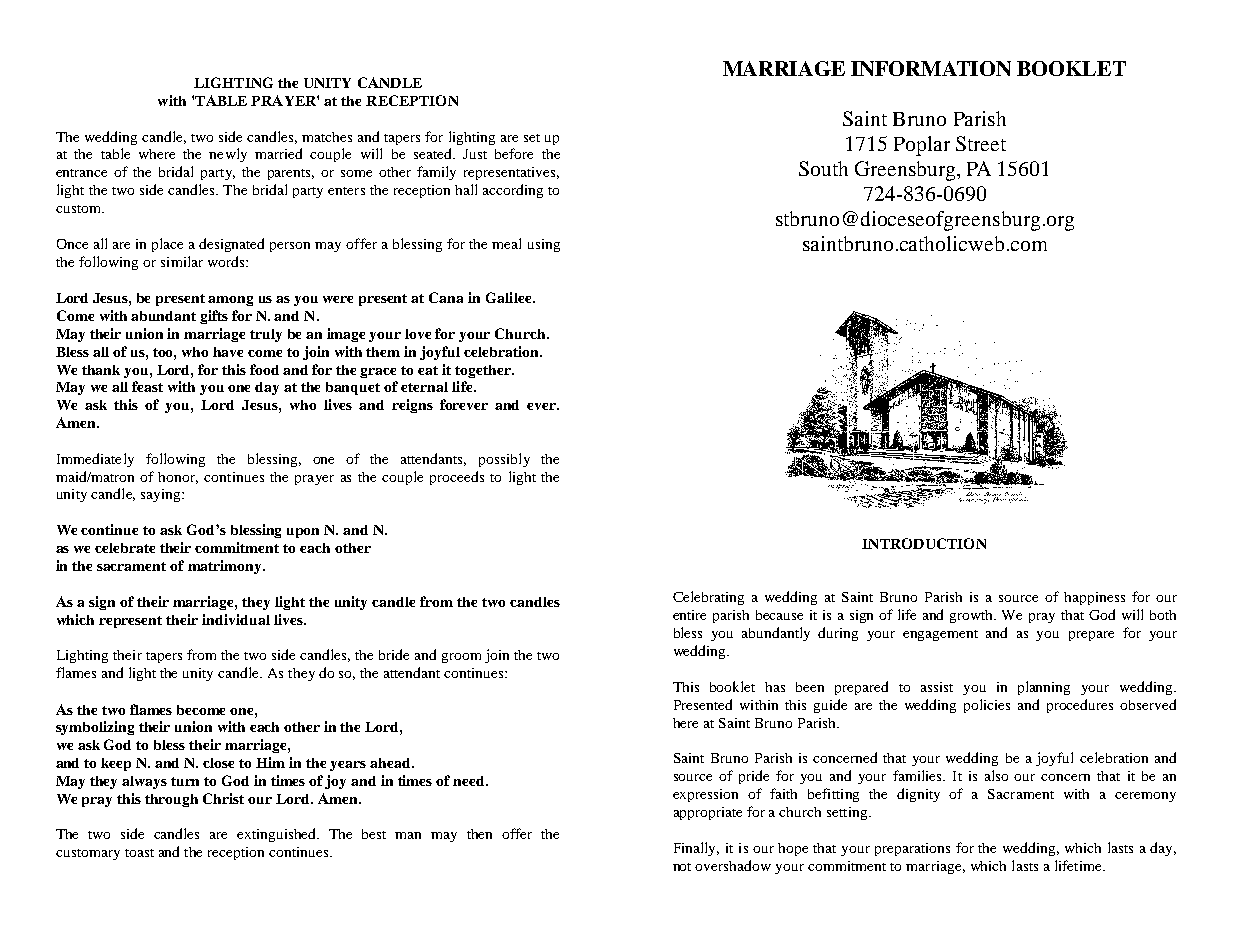 Image resolution: width=1233 pixels, height=952 pixels. What do you see at coordinates (226, 567) in the screenshot?
I see `matrimony` at bounding box center [226, 567].
